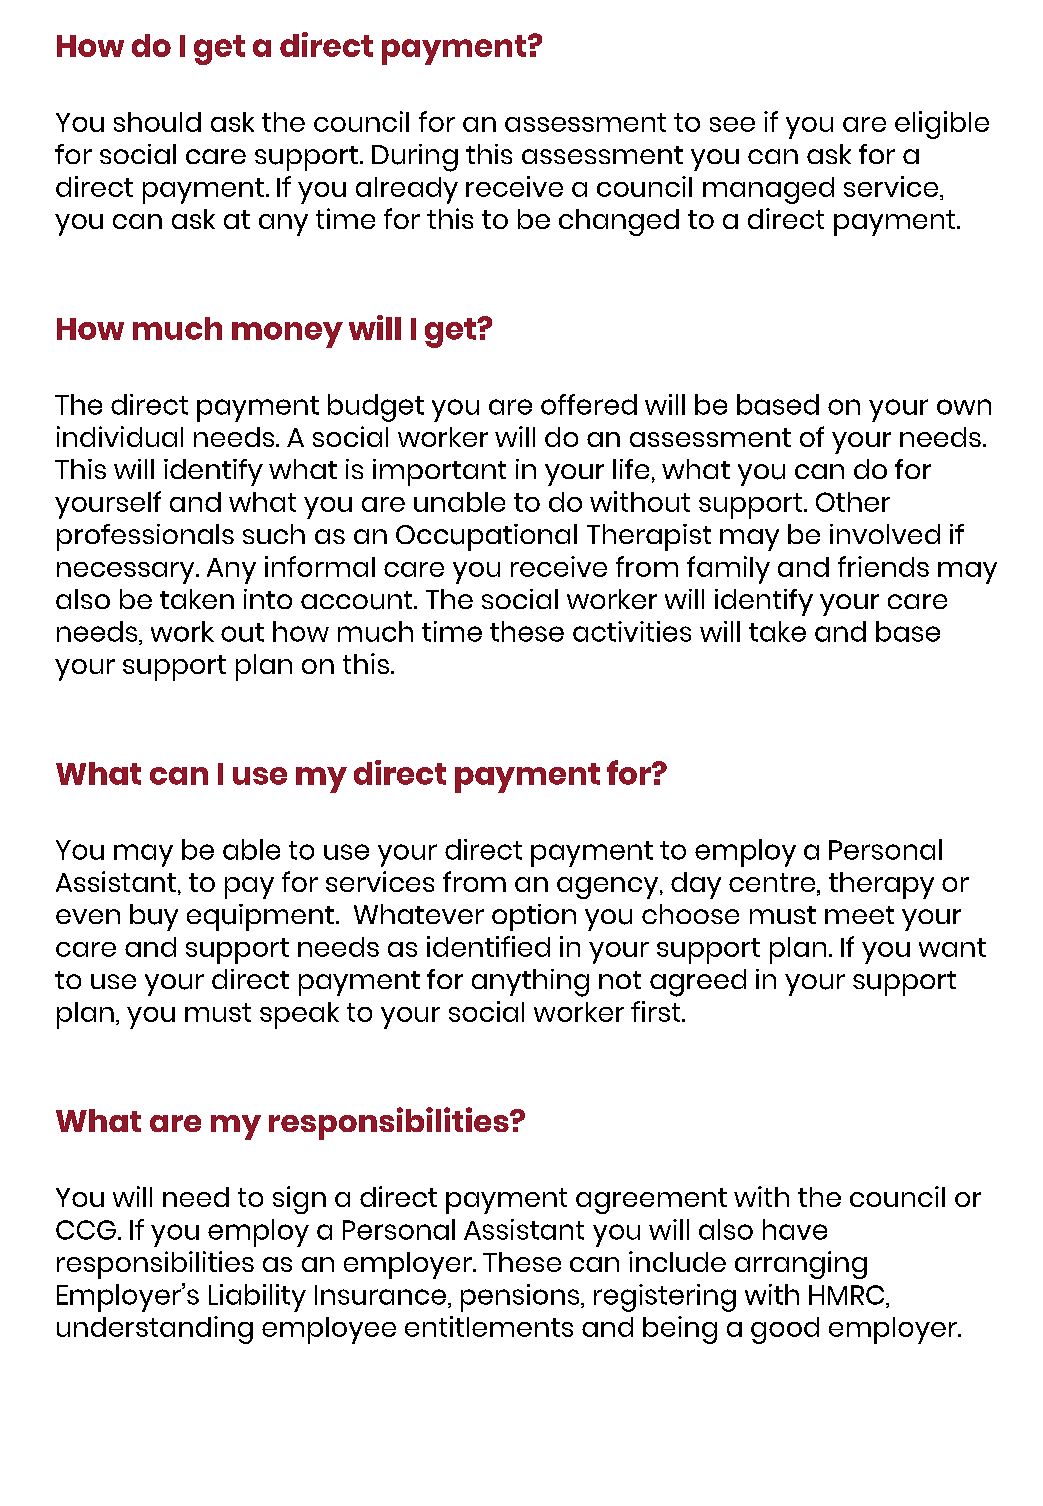  I want to click on During, so click(415, 158).
